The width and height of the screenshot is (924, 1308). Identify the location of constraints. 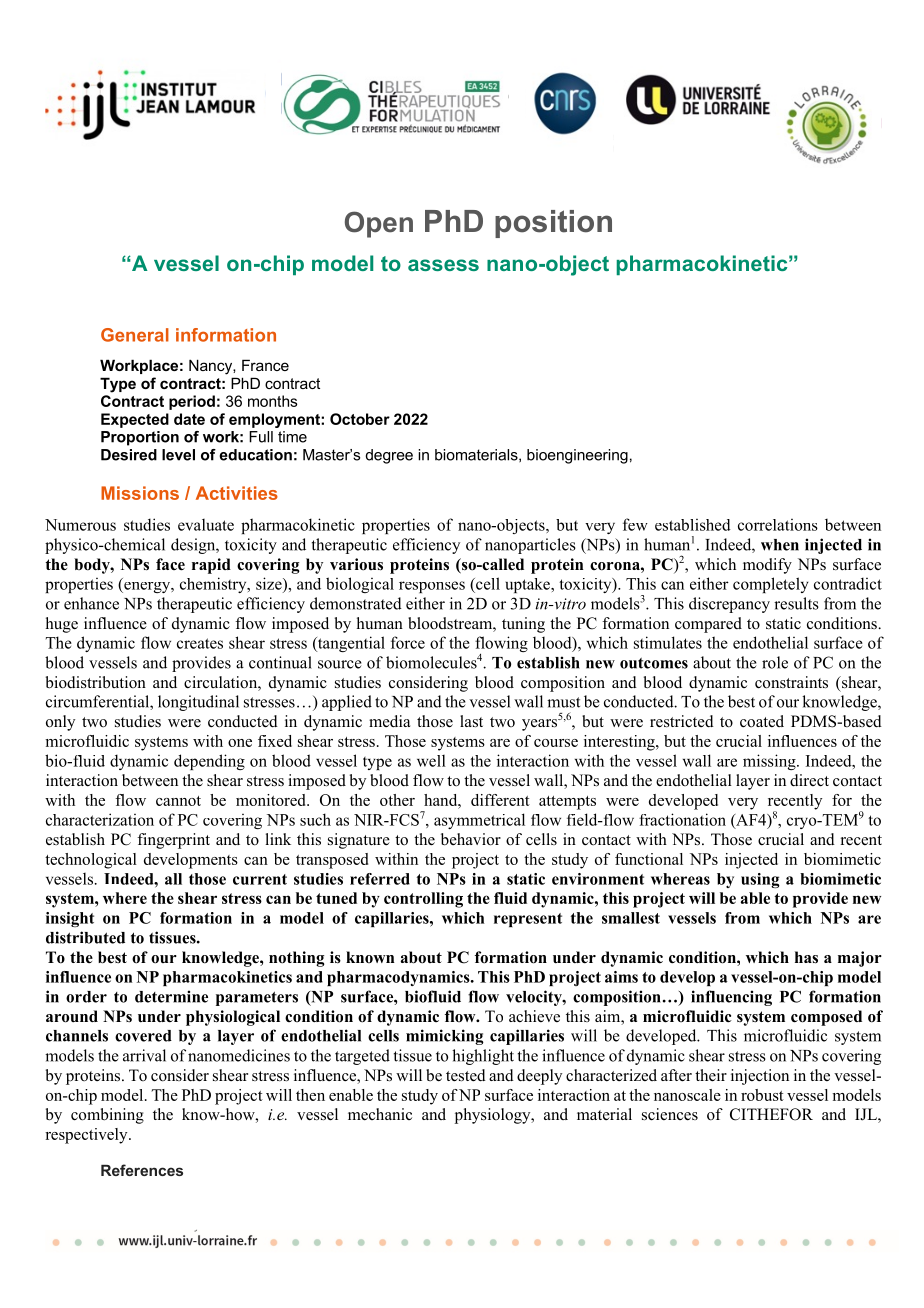
(791, 682).
